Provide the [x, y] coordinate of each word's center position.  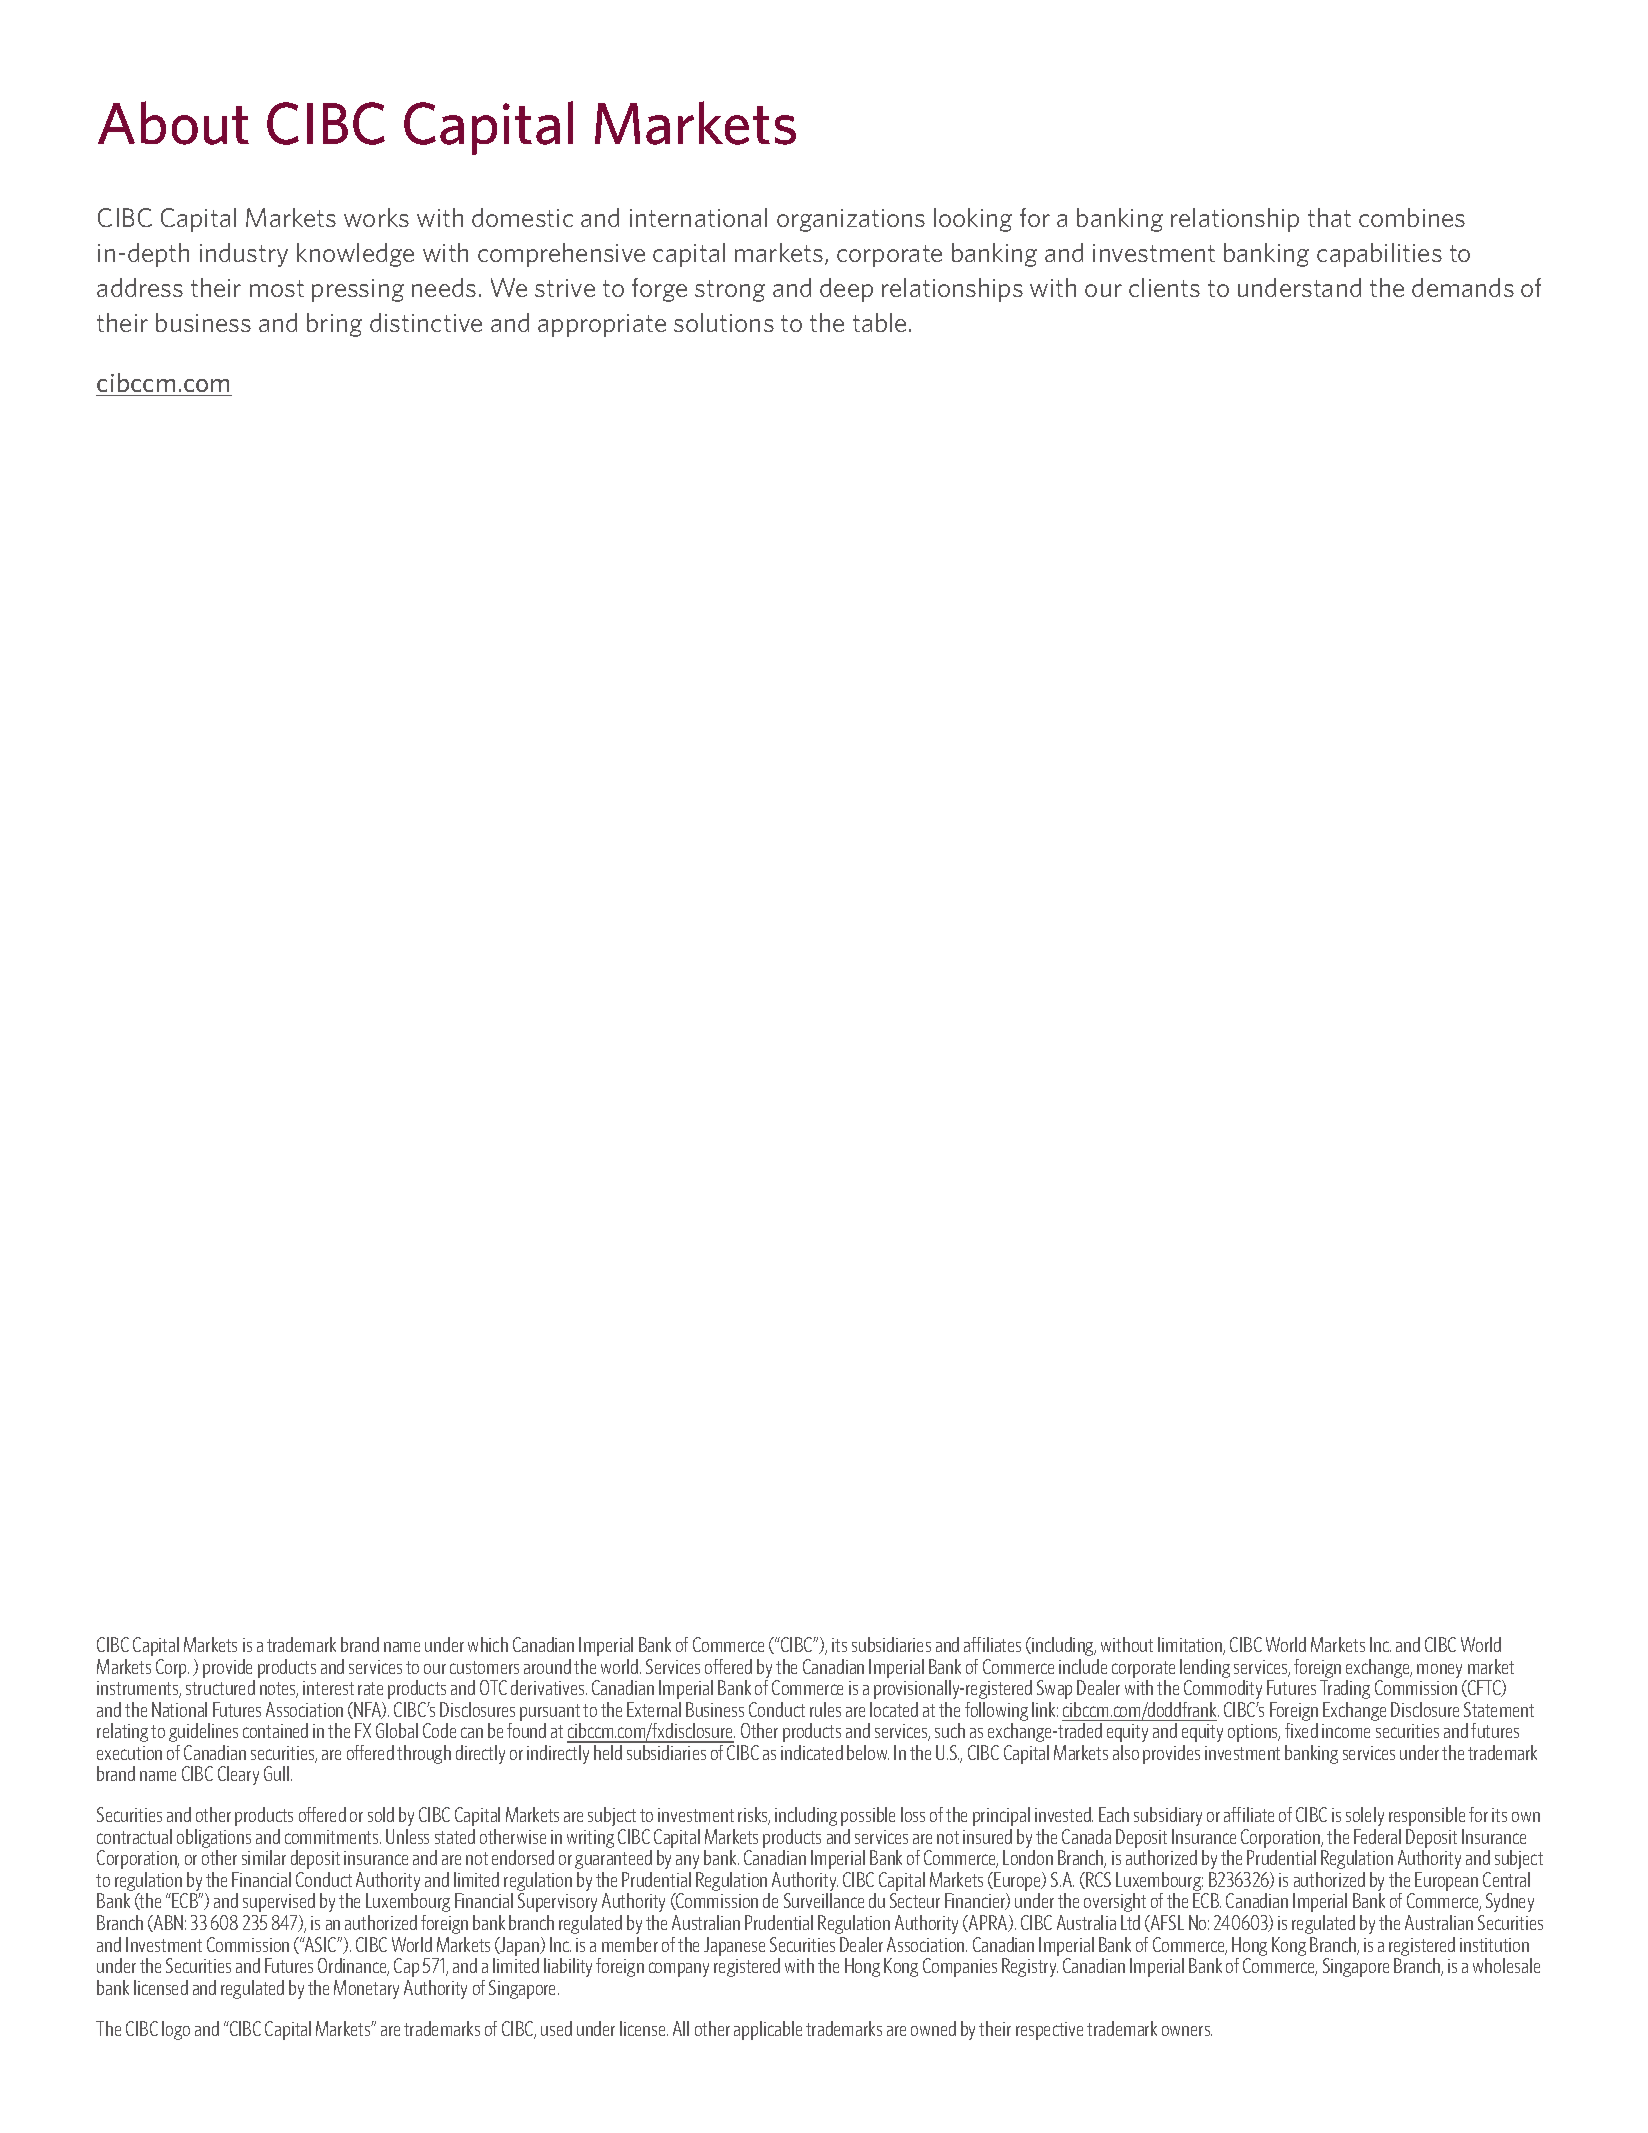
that [1329, 217]
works [376, 217]
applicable [768, 2030]
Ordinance [353, 1967]
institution [1494, 1945]
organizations [851, 220]
